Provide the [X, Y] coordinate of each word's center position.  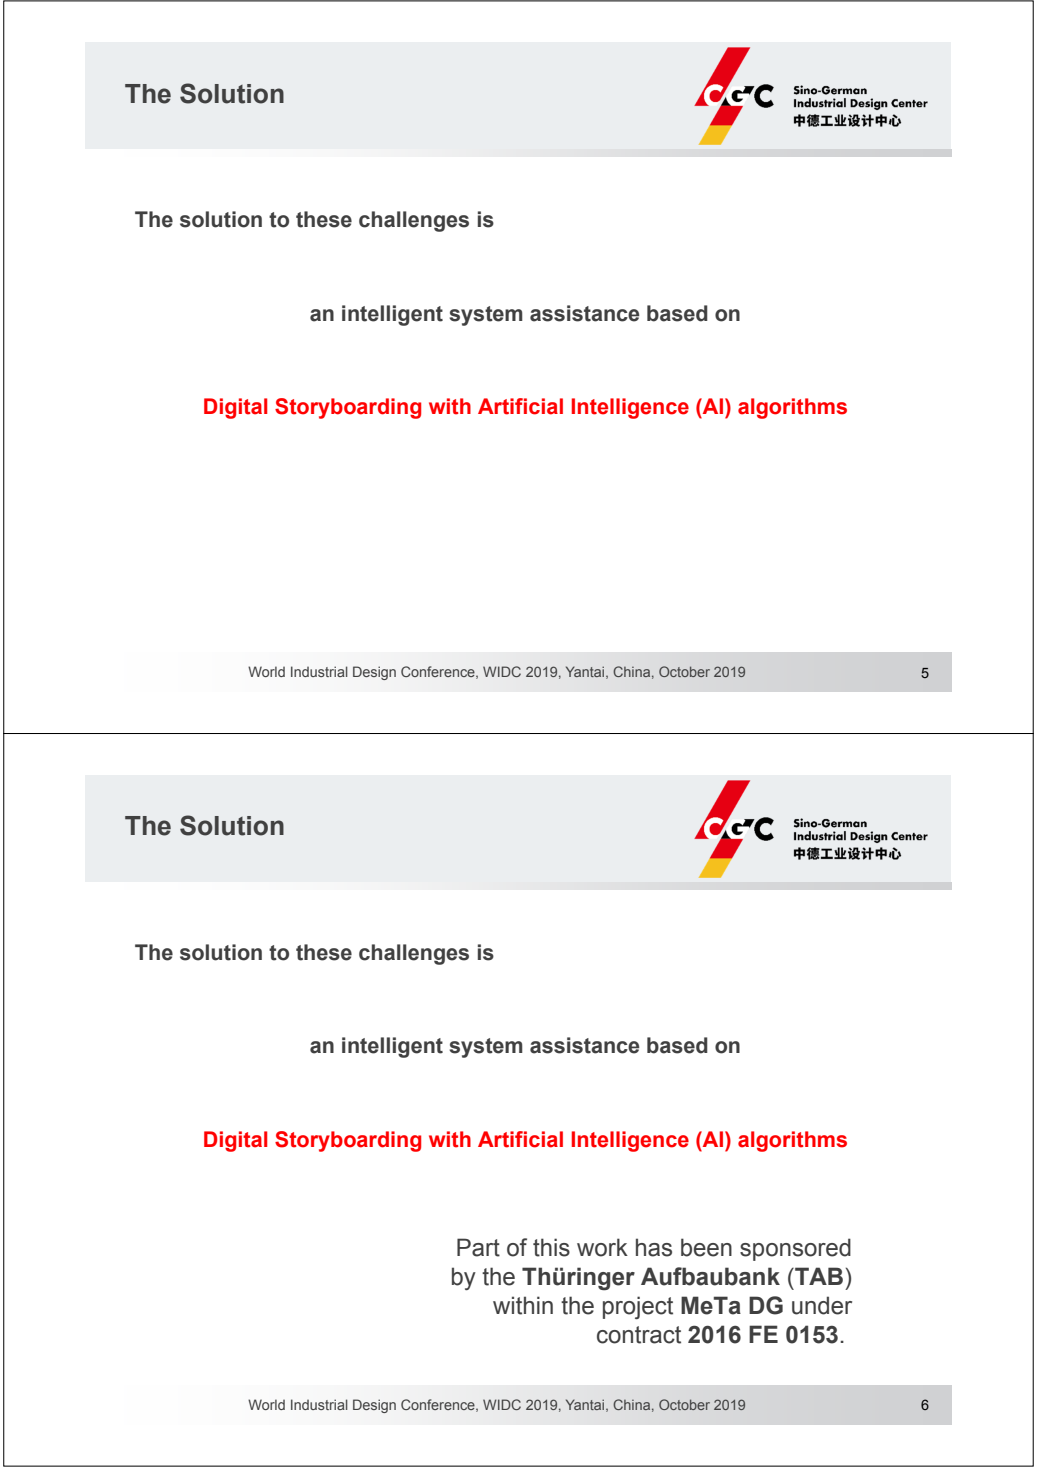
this [551, 1247]
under [822, 1305]
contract [639, 1335]
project [638, 1307]
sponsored [795, 1249]
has [654, 1247]
